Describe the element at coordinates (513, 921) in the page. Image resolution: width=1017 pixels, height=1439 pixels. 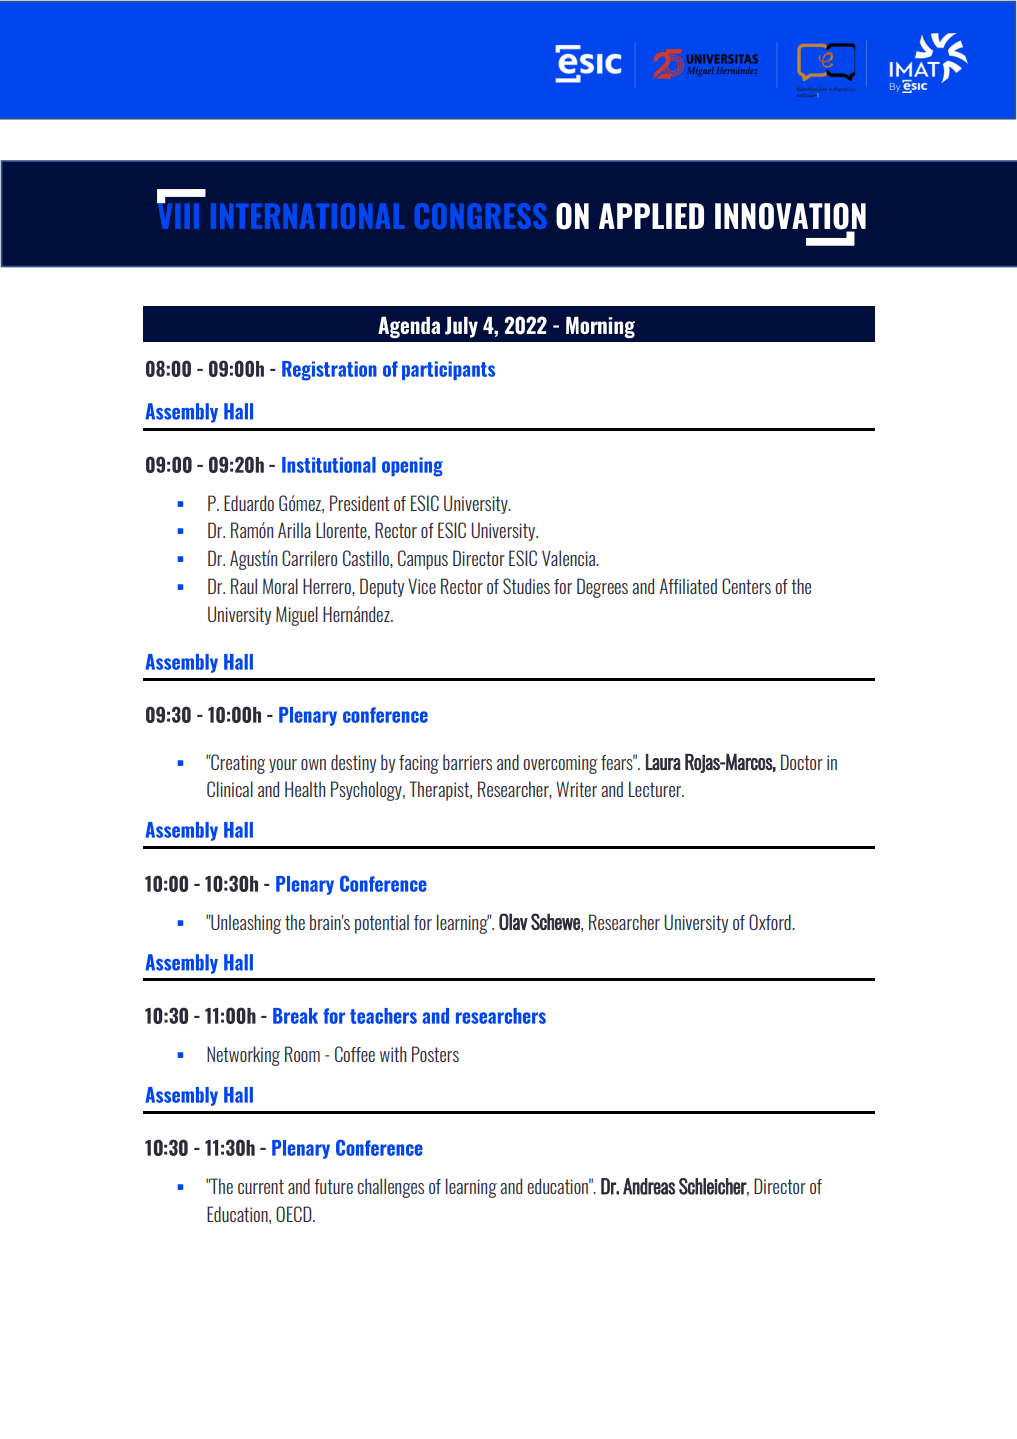
I see `Olav` at that location.
